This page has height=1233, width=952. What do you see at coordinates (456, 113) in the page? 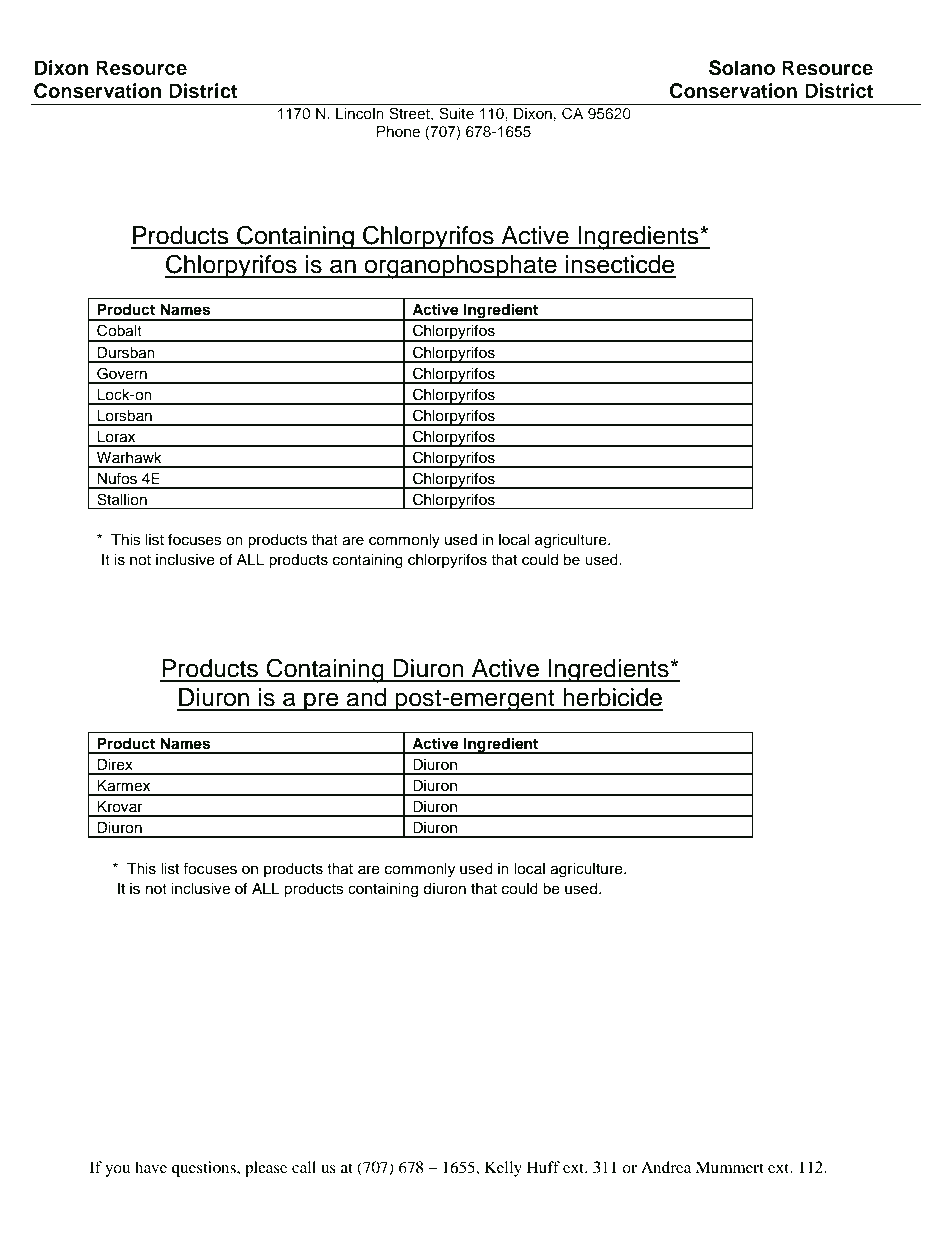
I see `Suite` at bounding box center [456, 113].
